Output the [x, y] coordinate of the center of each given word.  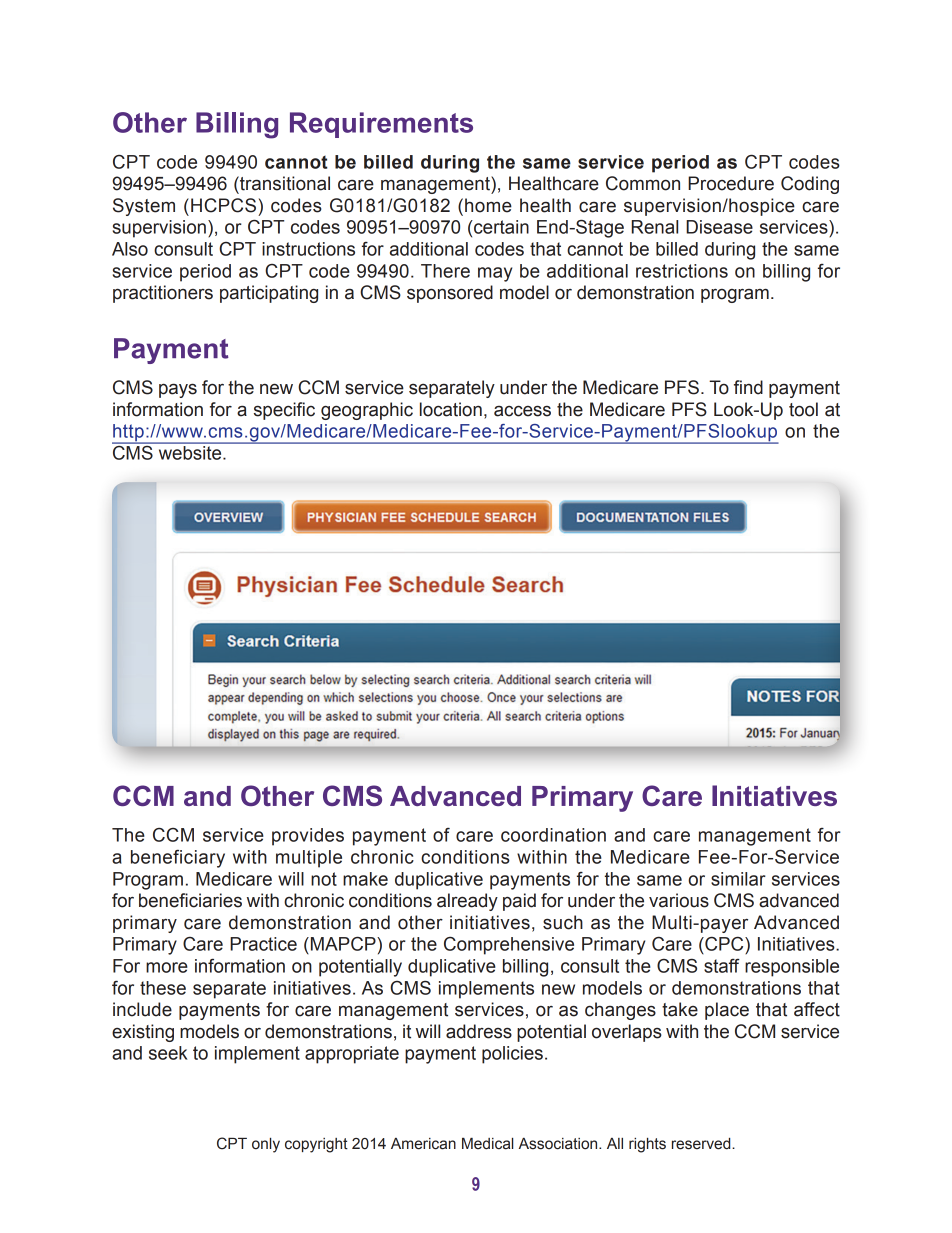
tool [803, 409]
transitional [284, 183]
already [467, 902]
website [191, 453]
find [748, 387]
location [451, 409]
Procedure [731, 183]
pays [178, 390]
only [266, 1145]
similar [738, 879]
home [488, 205]
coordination [553, 835]
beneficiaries [190, 900]
